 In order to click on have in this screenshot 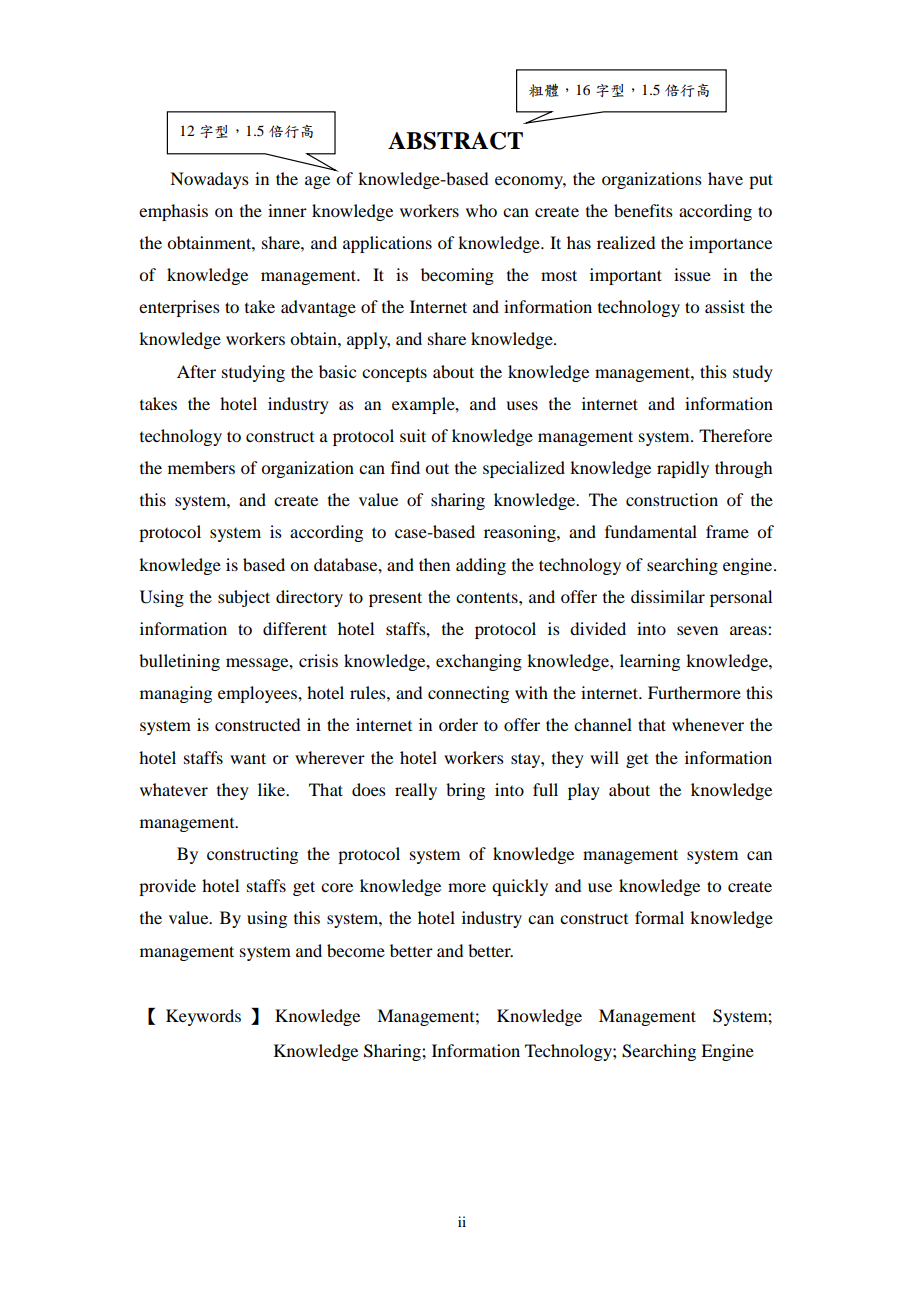, I will do `click(725, 178)`.
